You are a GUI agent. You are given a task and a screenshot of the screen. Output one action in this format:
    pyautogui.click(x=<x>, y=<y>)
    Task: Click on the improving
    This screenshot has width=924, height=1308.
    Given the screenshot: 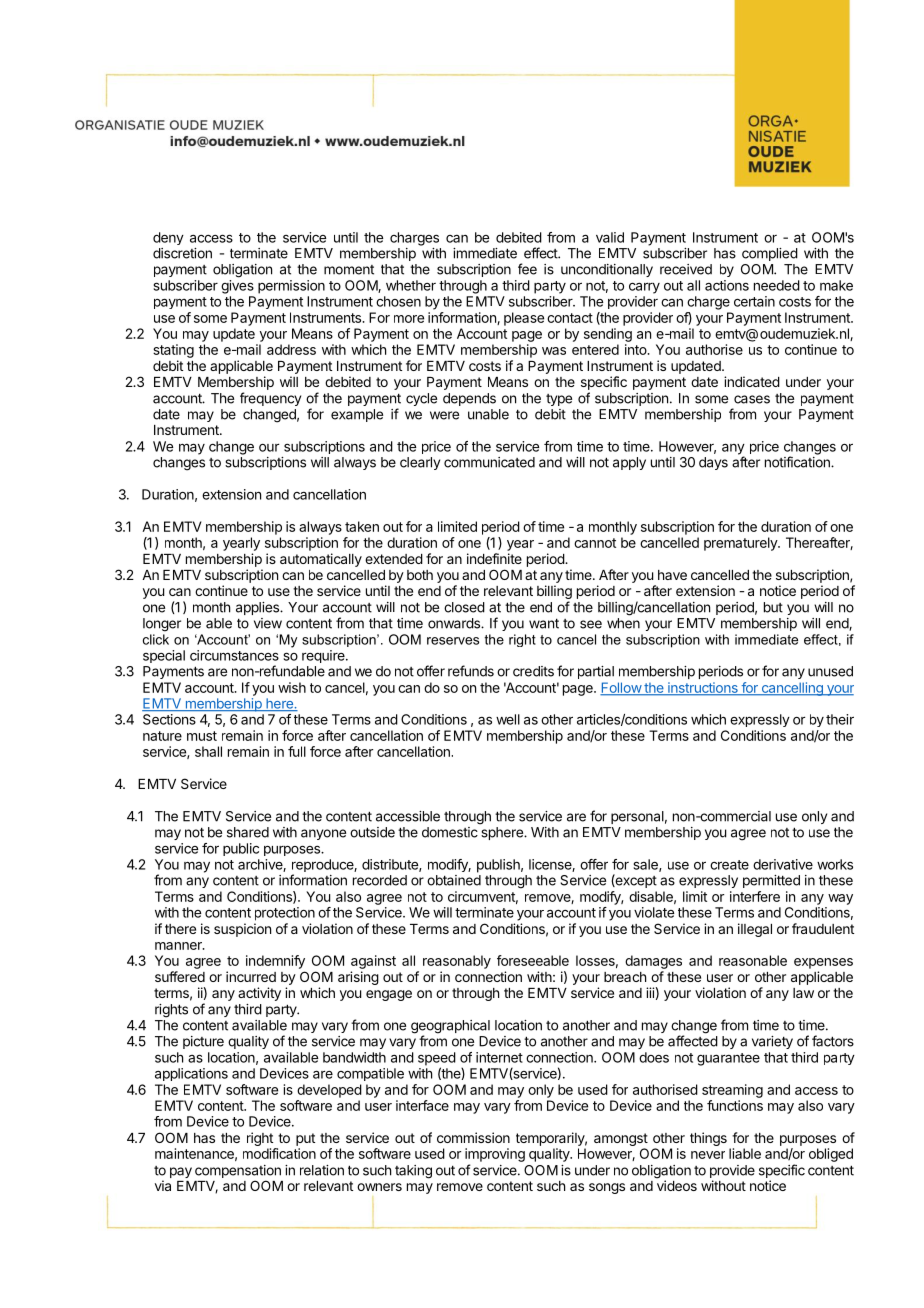 What is the action you would take?
    pyautogui.click(x=495, y=1155)
